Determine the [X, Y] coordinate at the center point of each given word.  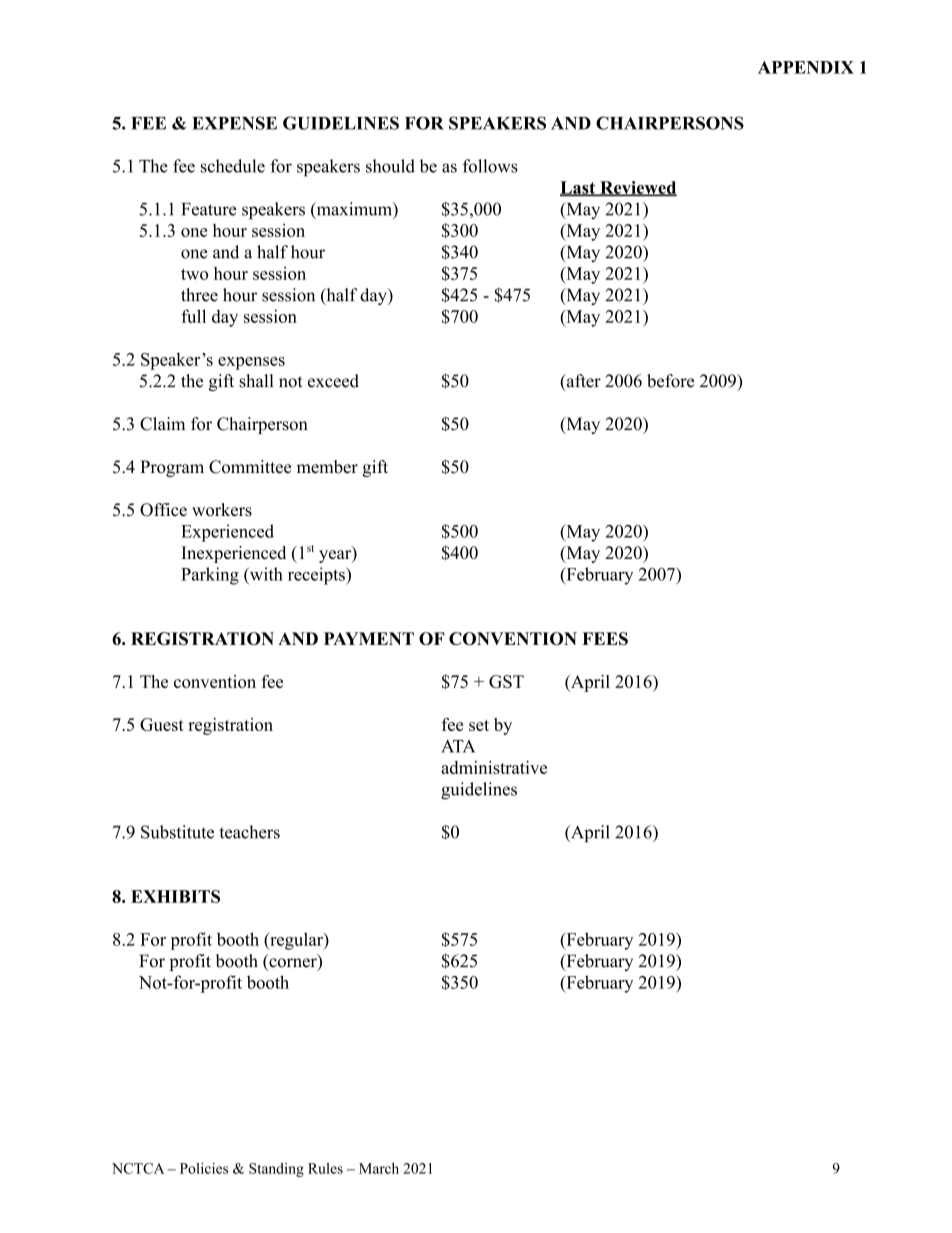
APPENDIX [806, 67]
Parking [210, 576]
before [670, 381]
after [582, 382]
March [379, 1168]
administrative [494, 767]
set [479, 725]
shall [256, 381]
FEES [605, 638]
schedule [233, 166]
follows [490, 166]
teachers [249, 832]
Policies [204, 1168]
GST [506, 681]
